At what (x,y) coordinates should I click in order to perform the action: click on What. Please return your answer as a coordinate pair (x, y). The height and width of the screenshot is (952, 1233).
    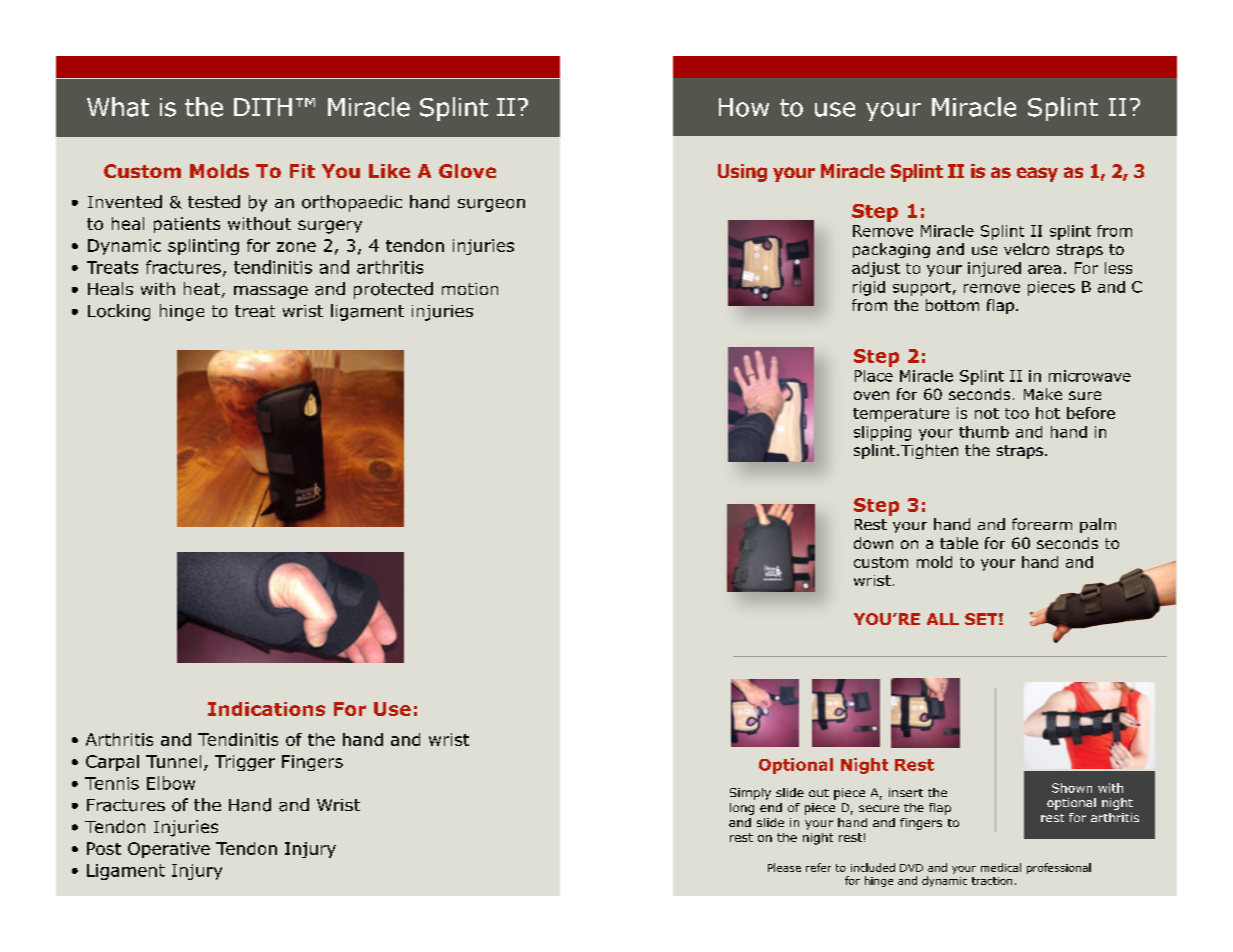
    Looking at the image, I should click on (118, 107).
